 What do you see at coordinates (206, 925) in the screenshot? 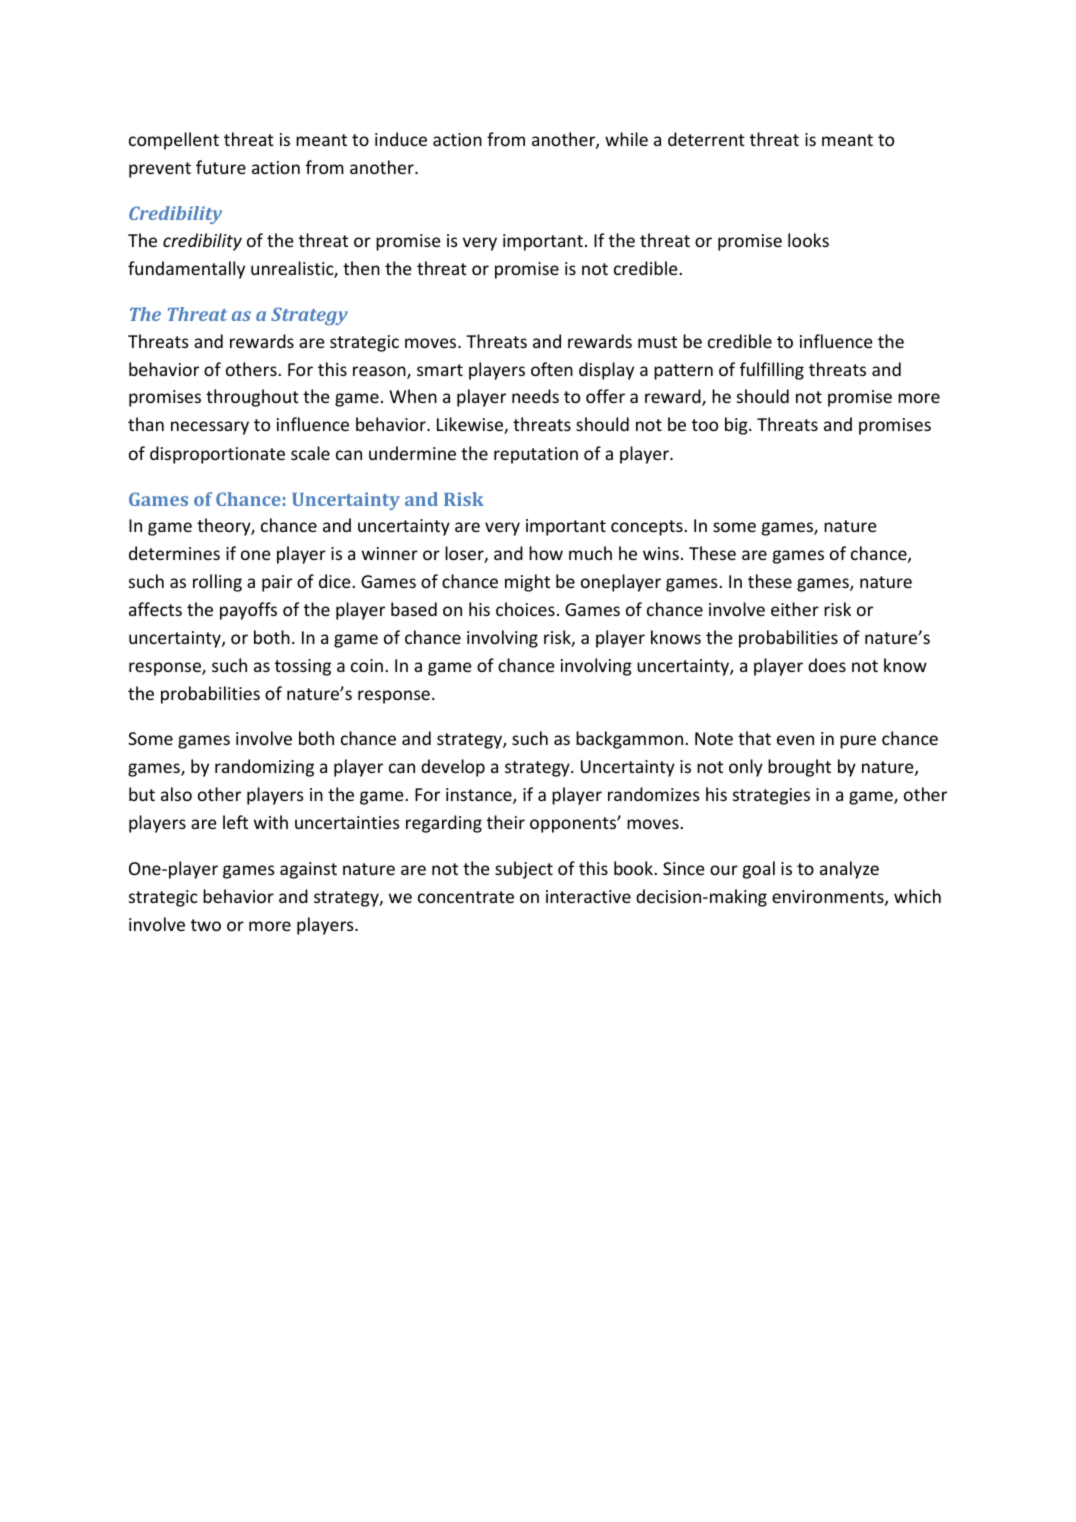
I see `two` at bounding box center [206, 925].
